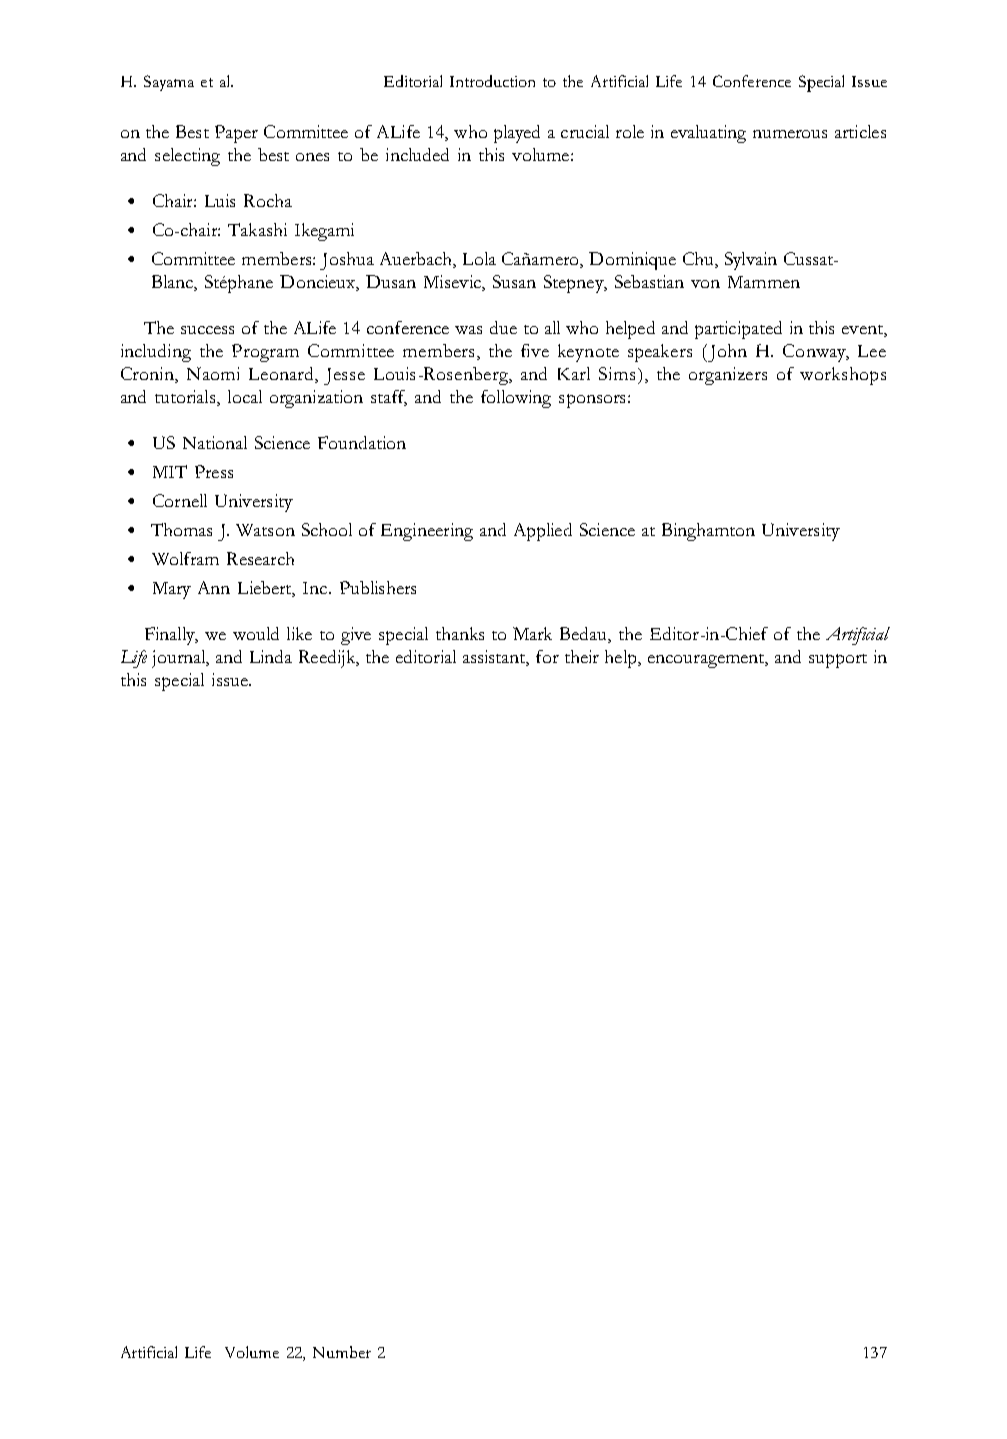  I want to click on assistant, so click(495, 657).
